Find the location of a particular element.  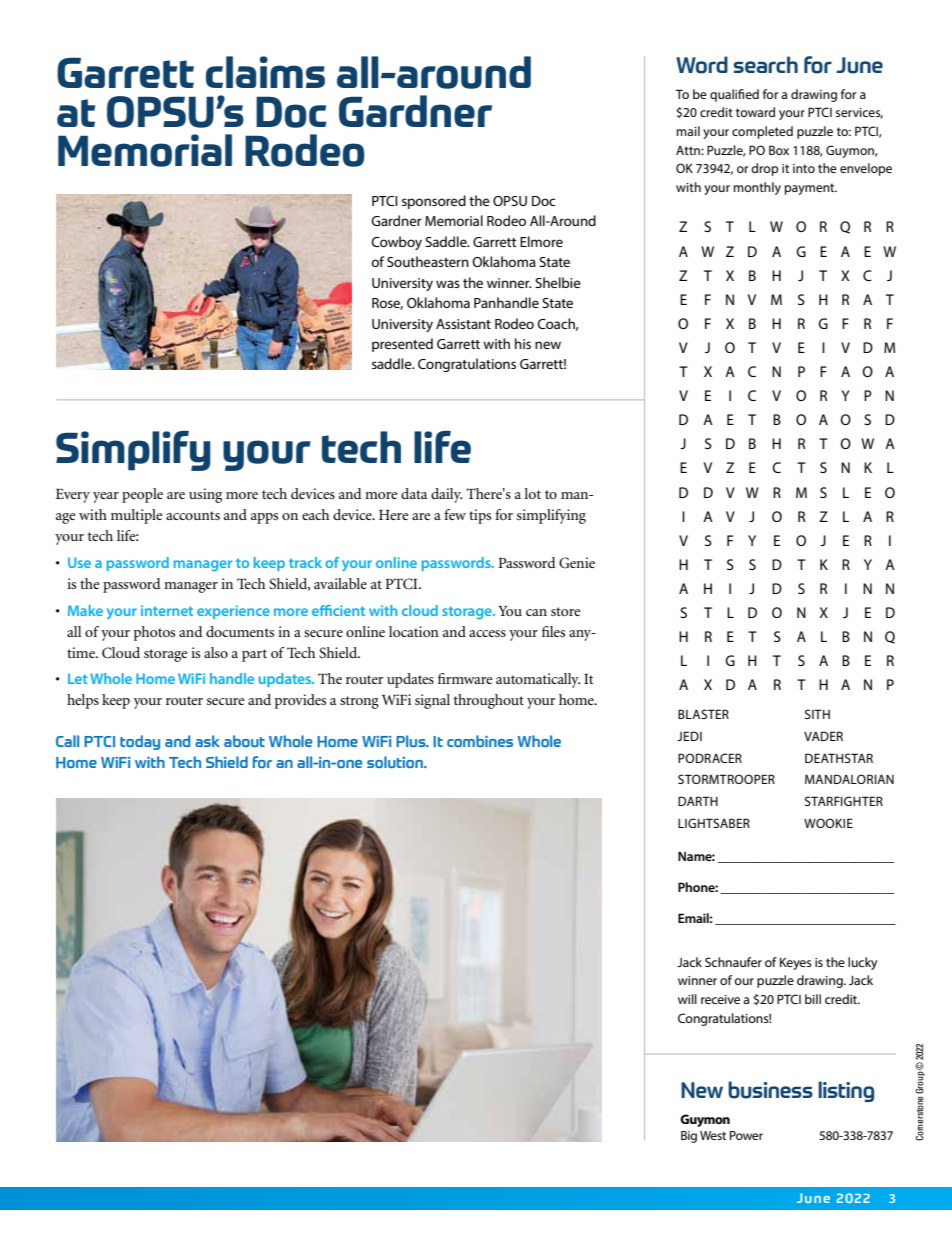

today is located at coordinates (140, 742).
